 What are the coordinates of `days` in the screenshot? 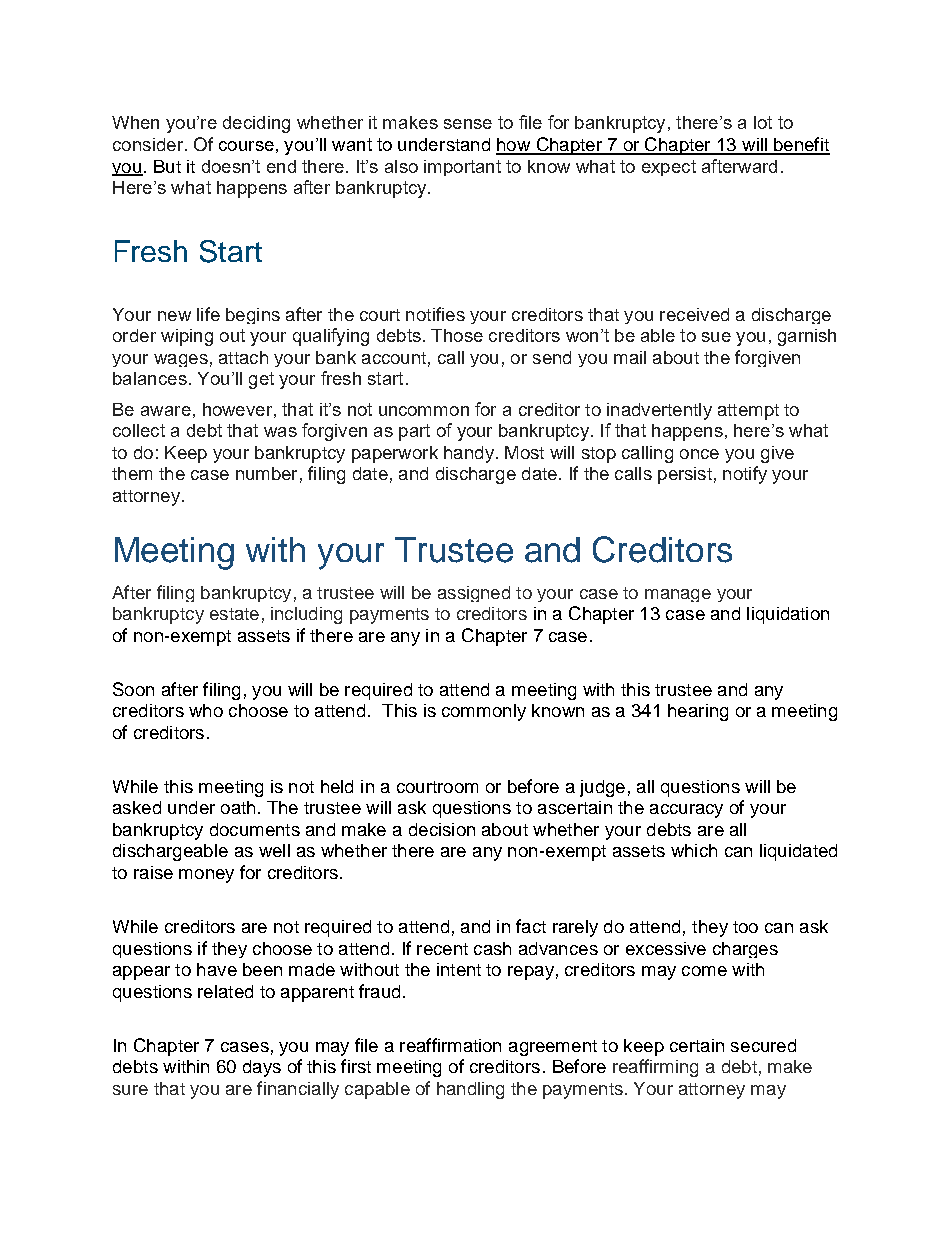 It's located at (262, 1068).
